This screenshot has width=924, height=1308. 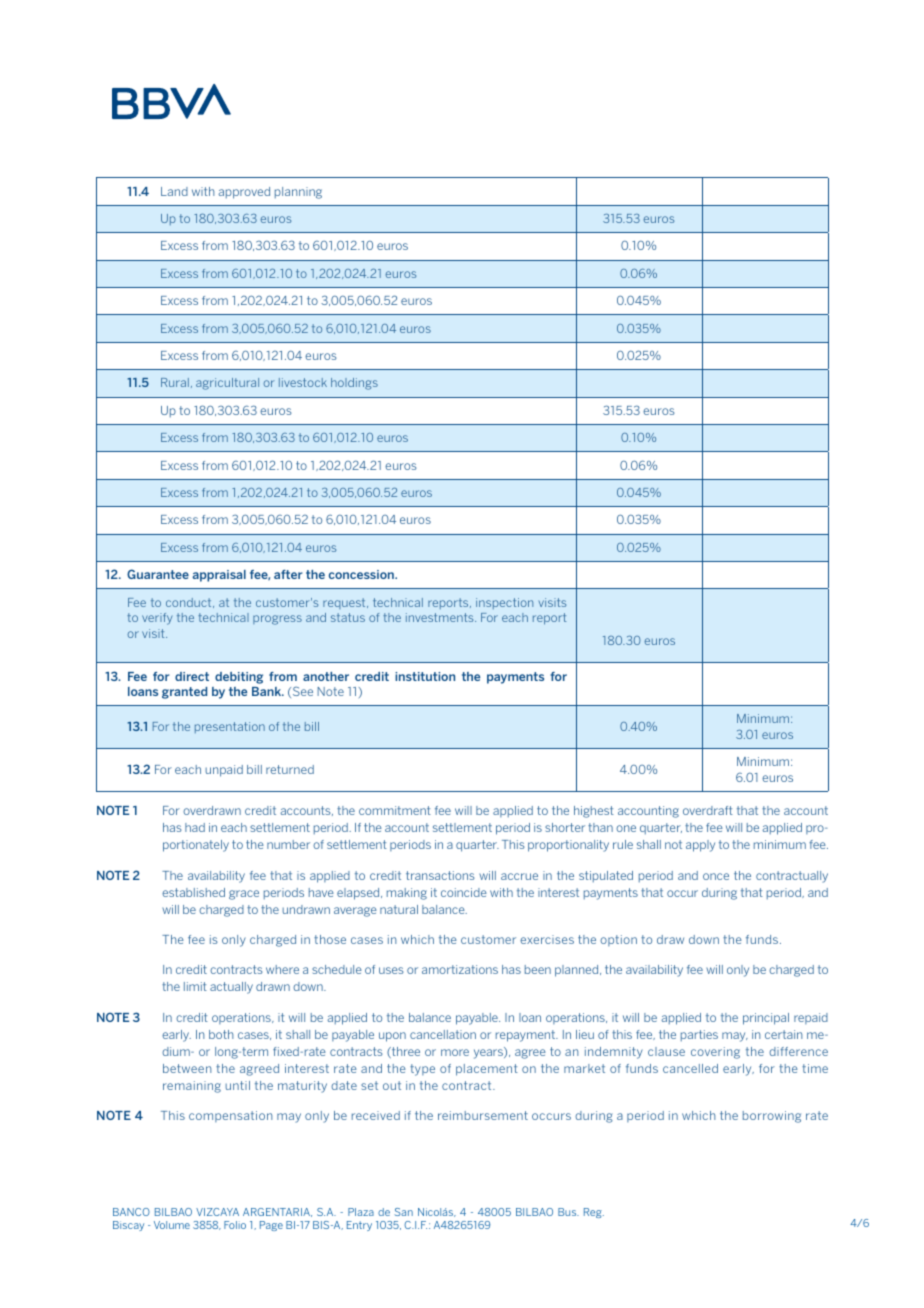 I want to click on Folio, so click(x=235, y=1225).
